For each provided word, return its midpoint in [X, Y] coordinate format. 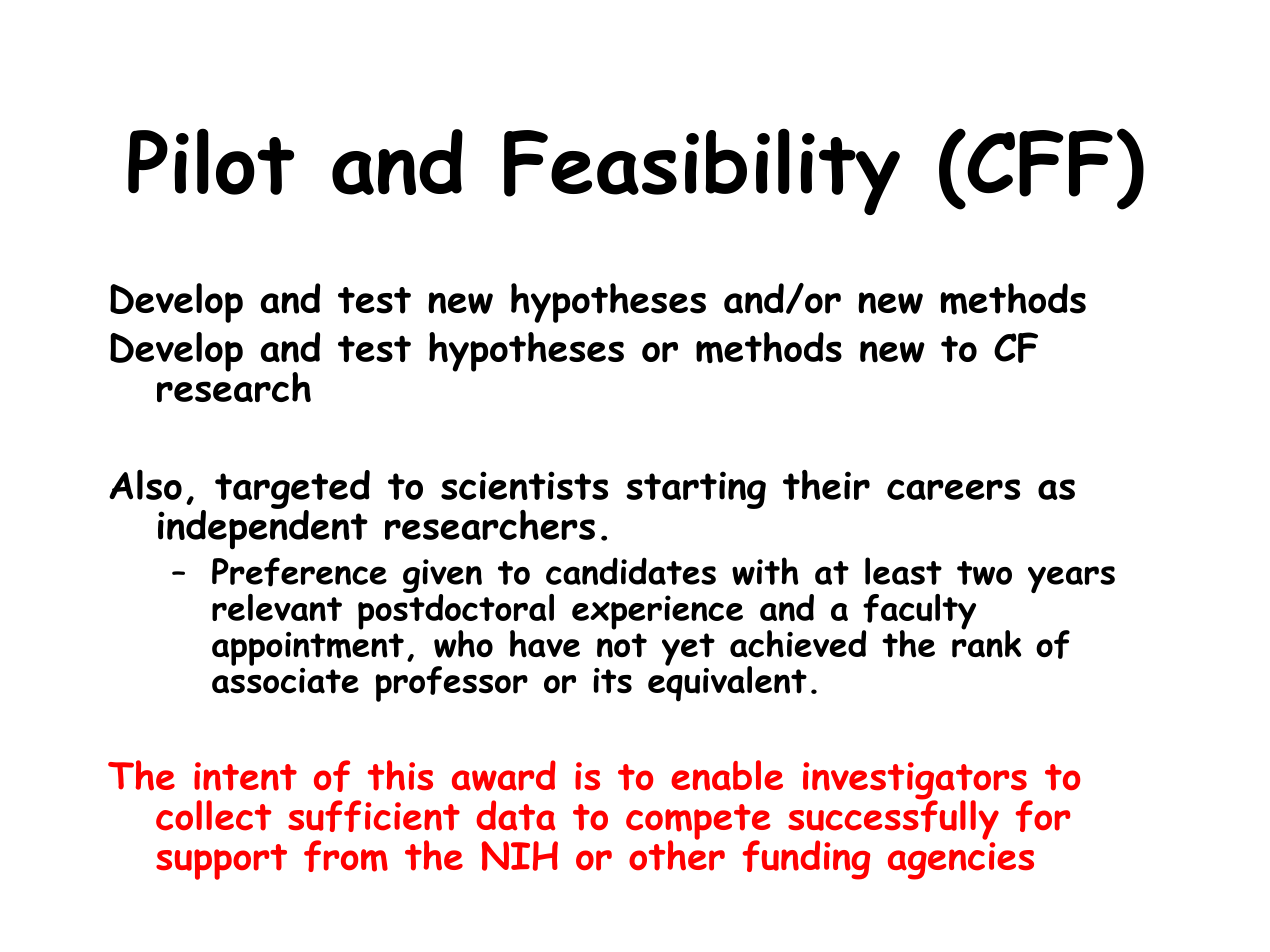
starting [696, 490]
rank [986, 643]
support [221, 862]
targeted [292, 490]
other [677, 854]
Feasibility [702, 171]
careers [953, 489]
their [826, 485]
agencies [961, 861]
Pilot [211, 161]
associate [285, 679]
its [612, 681]
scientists [524, 485]
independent [263, 528]
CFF [1039, 163]
